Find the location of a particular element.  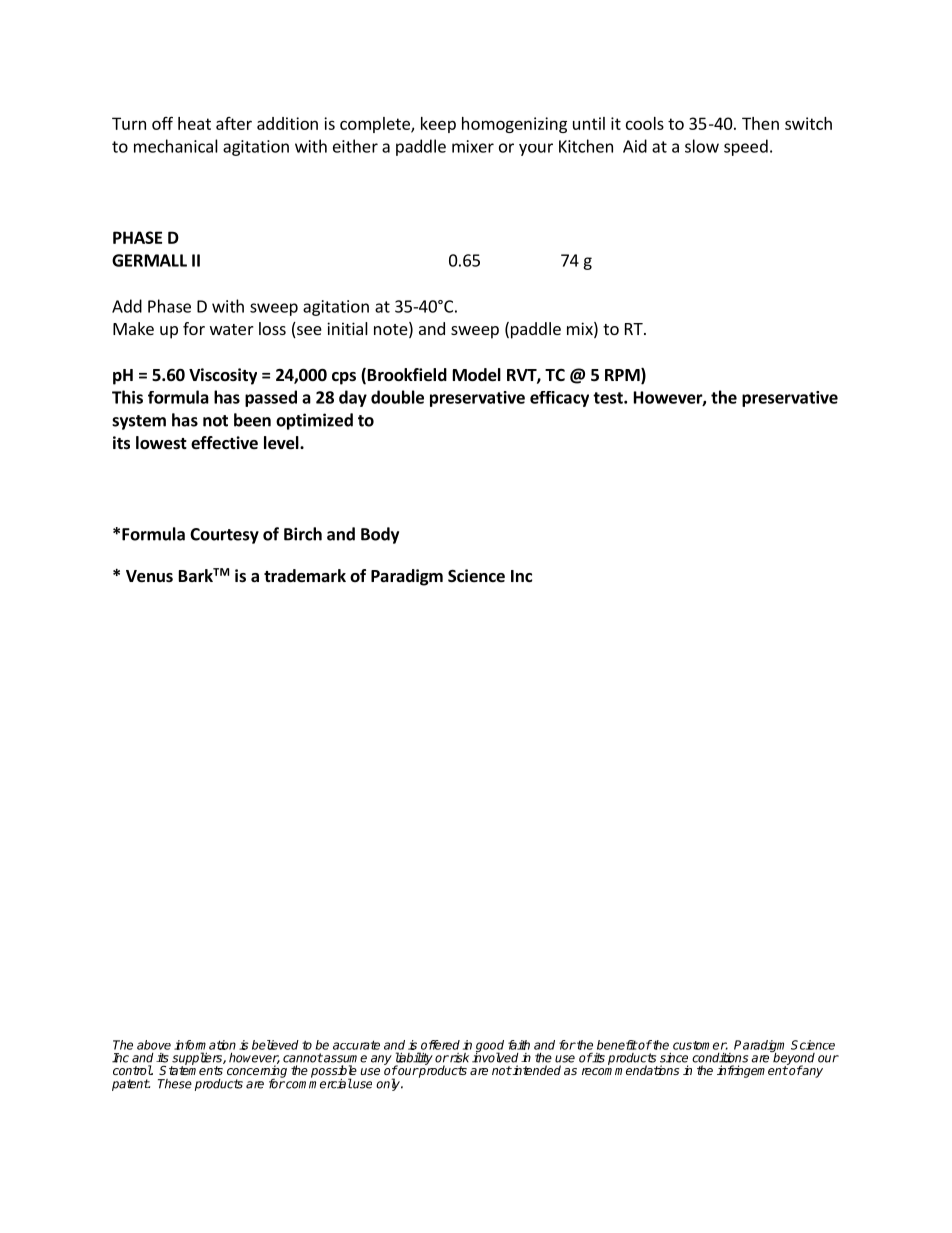

Venus is located at coordinates (149, 576).
